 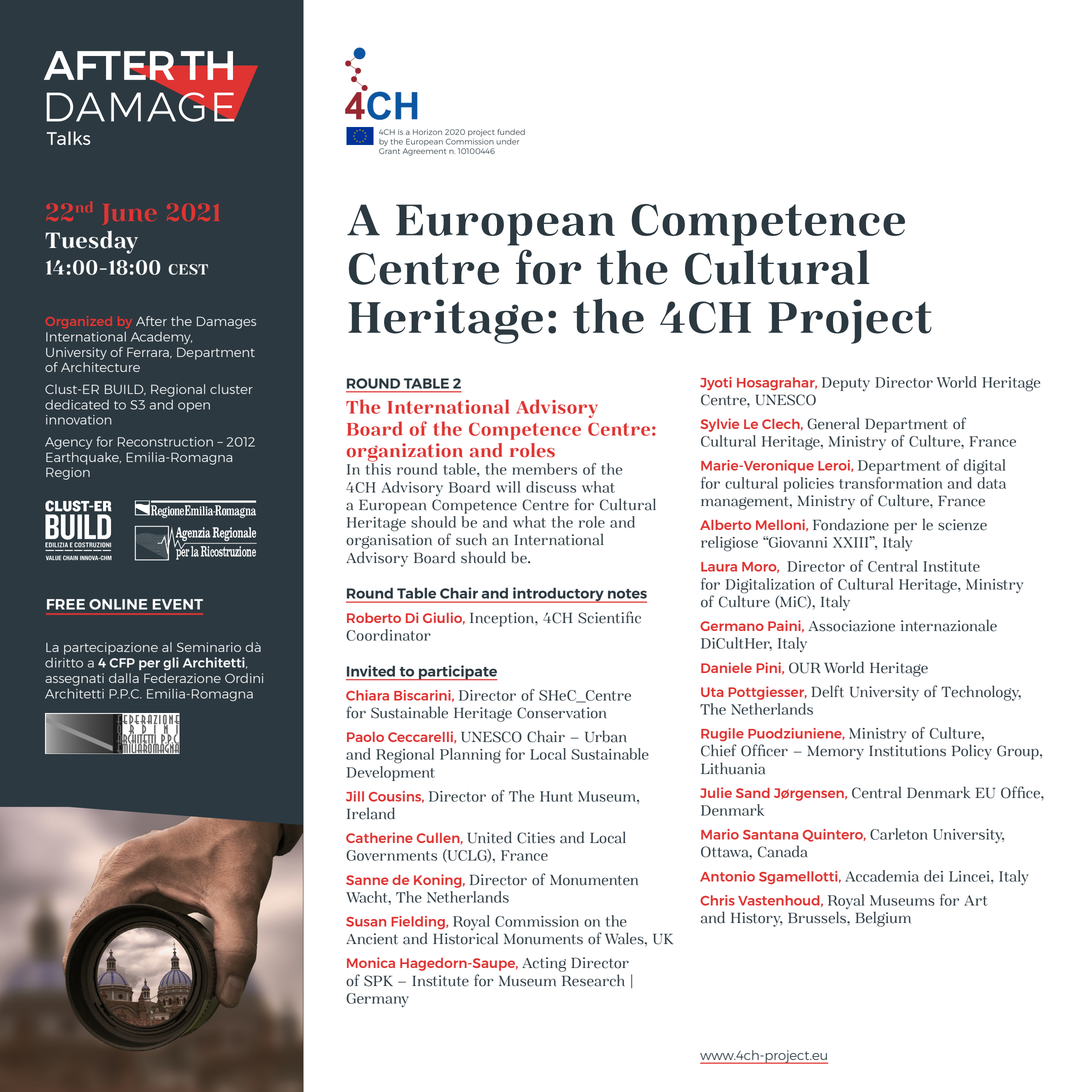 What do you see at coordinates (371, 962) in the screenshot?
I see `Monica` at bounding box center [371, 962].
